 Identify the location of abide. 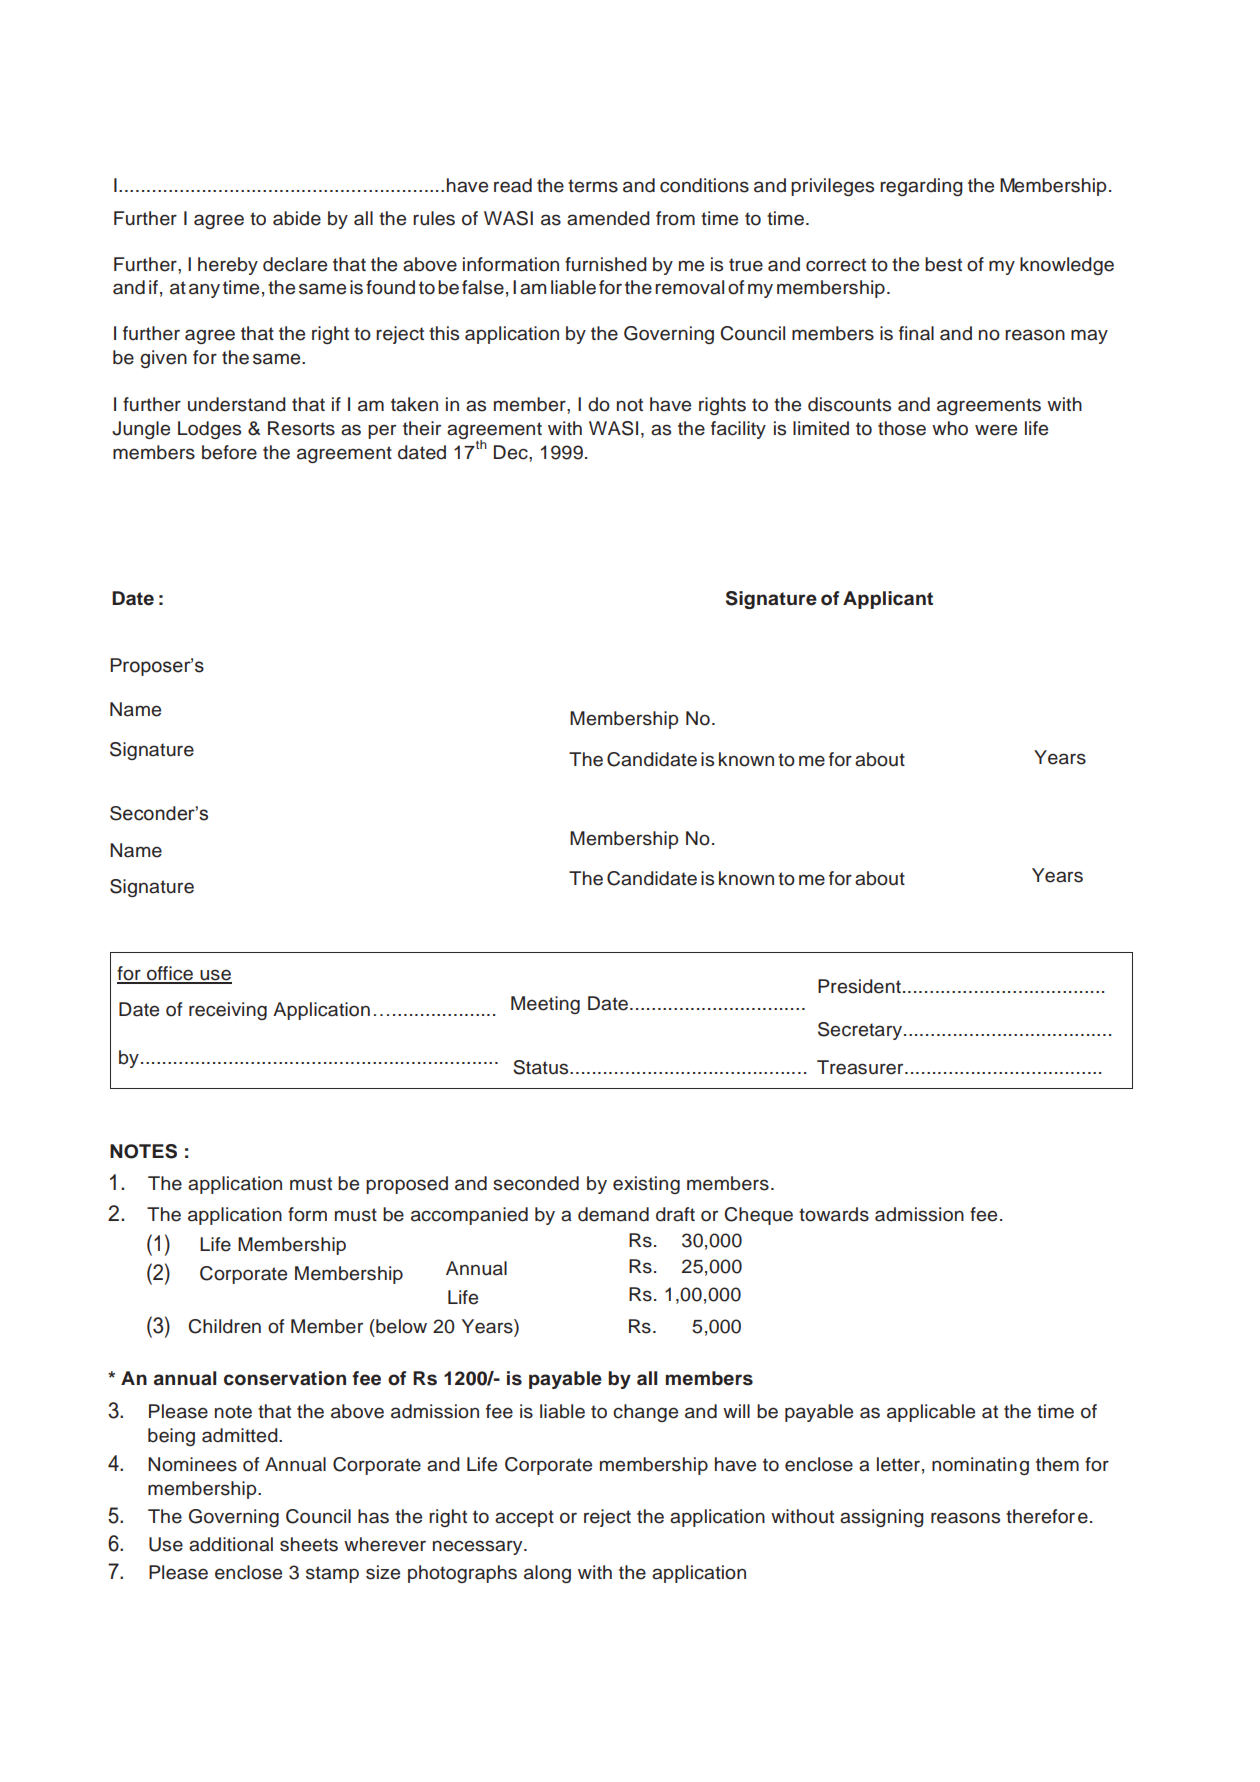
(297, 218).
